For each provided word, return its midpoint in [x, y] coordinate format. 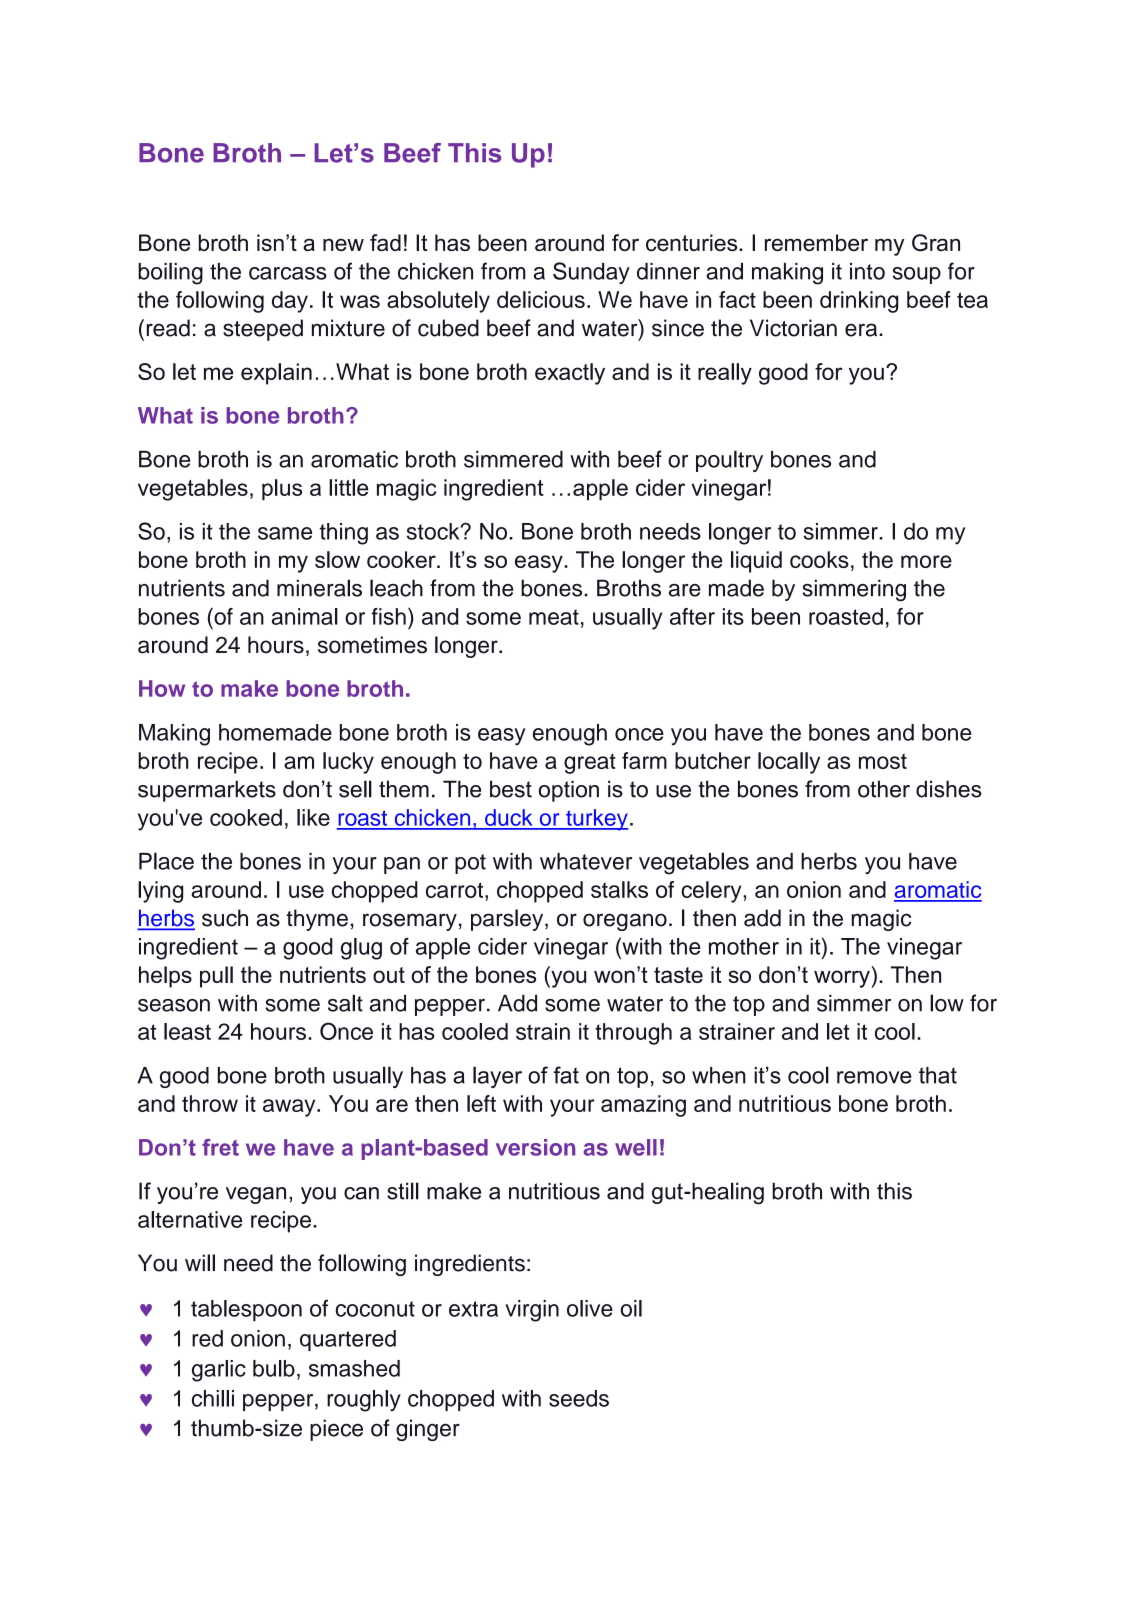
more [926, 561]
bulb [274, 1368]
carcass [288, 273]
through [633, 1034]
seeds [579, 1398]
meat [554, 617]
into [867, 271]
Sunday [591, 273]
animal [305, 616]
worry [843, 979]
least [187, 1031]
